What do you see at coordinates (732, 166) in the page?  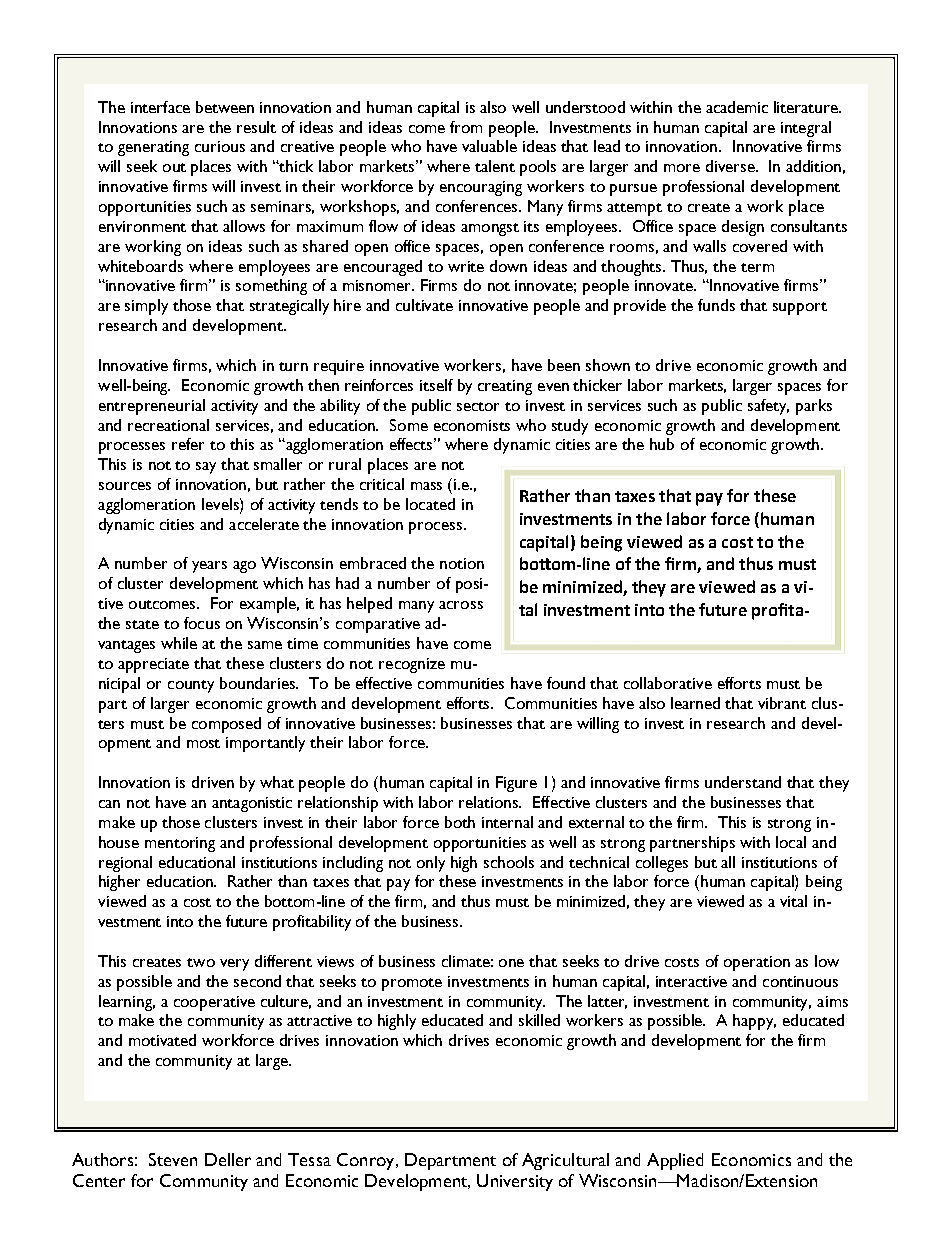 I see `diverse` at bounding box center [732, 166].
